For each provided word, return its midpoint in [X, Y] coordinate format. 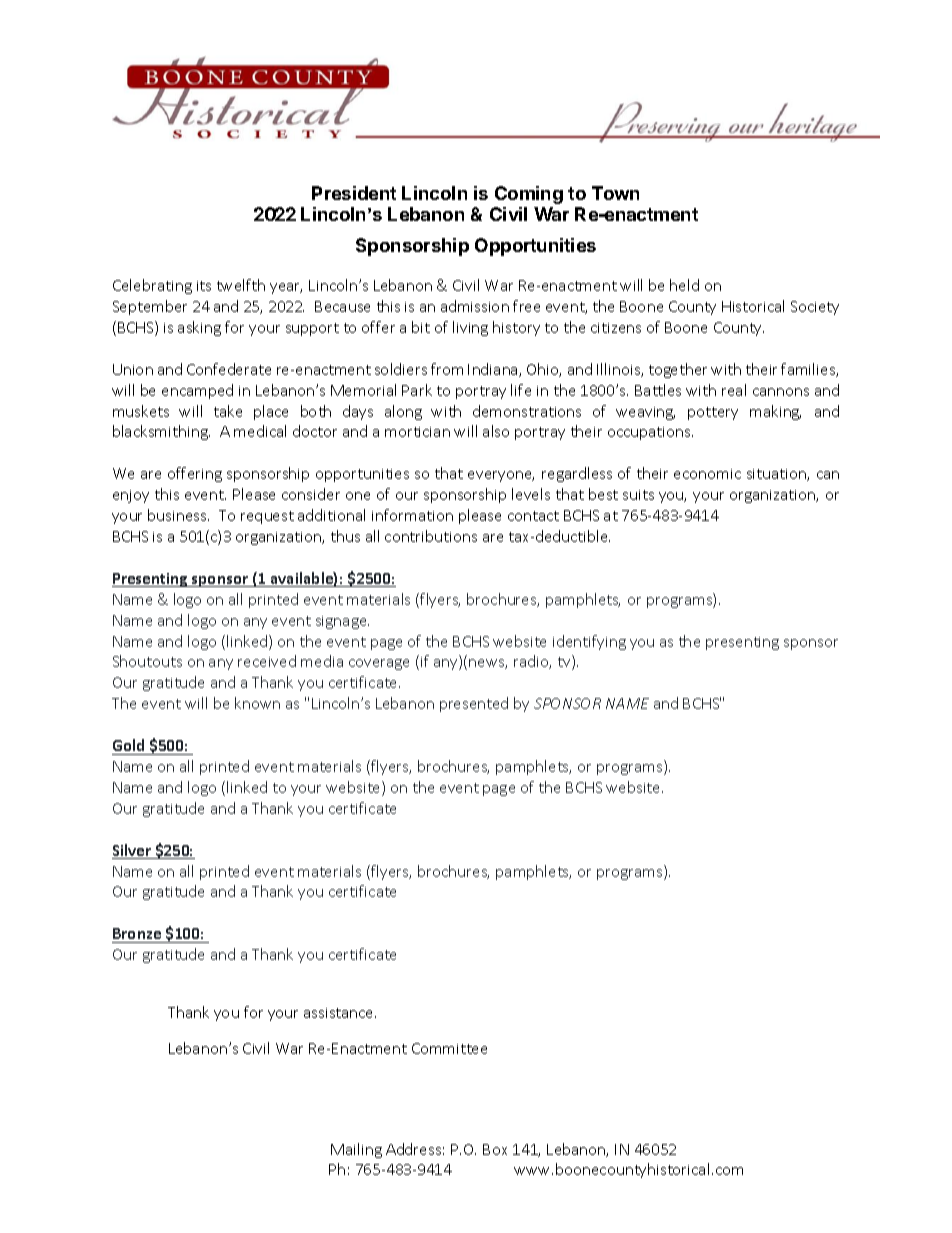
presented [474, 704]
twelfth [241, 285]
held [684, 285]
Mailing [356, 1150]
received [267, 661]
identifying [589, 642]
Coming [529, 195]
